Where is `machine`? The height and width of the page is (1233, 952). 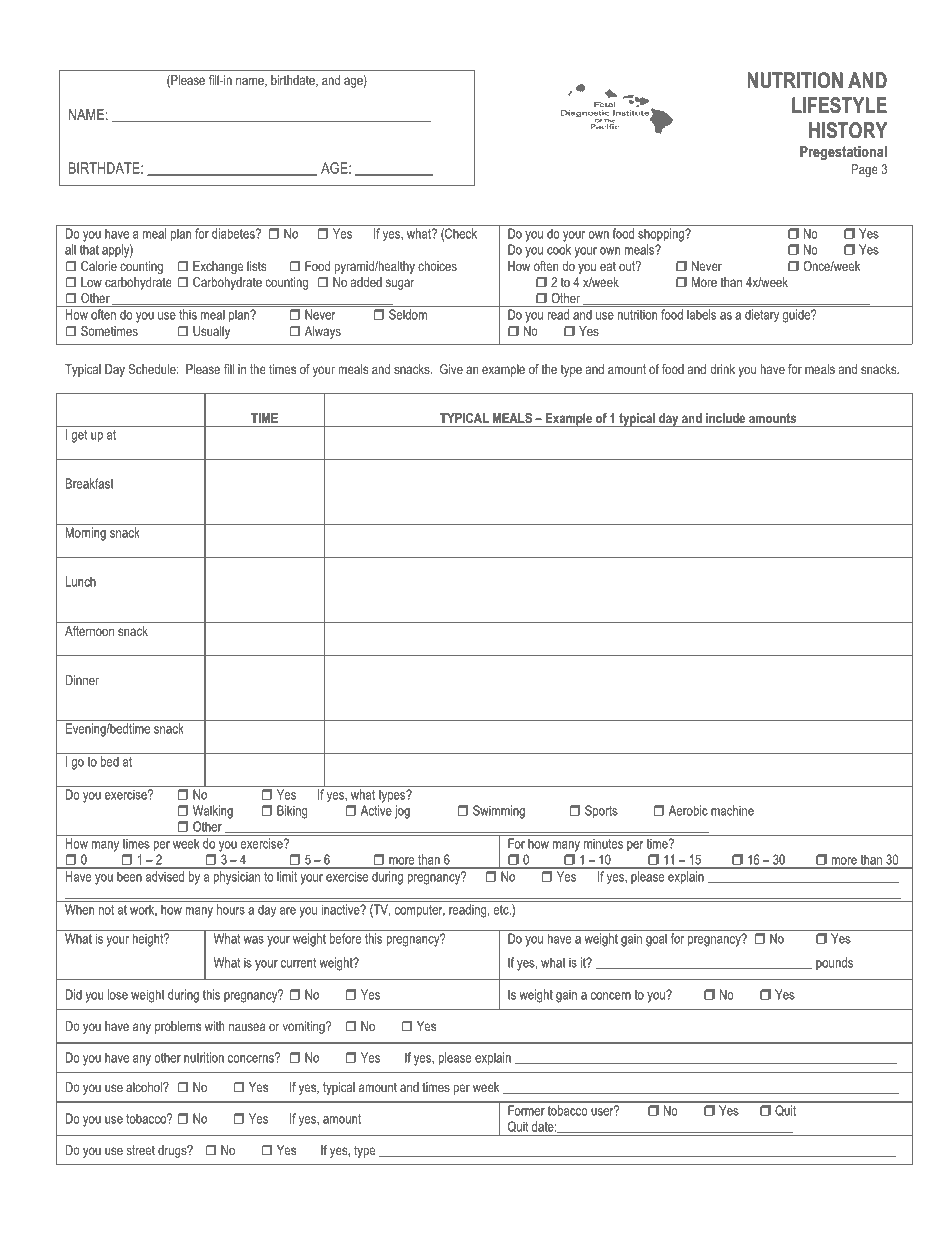
machine is located at coordinates (732, 810).
